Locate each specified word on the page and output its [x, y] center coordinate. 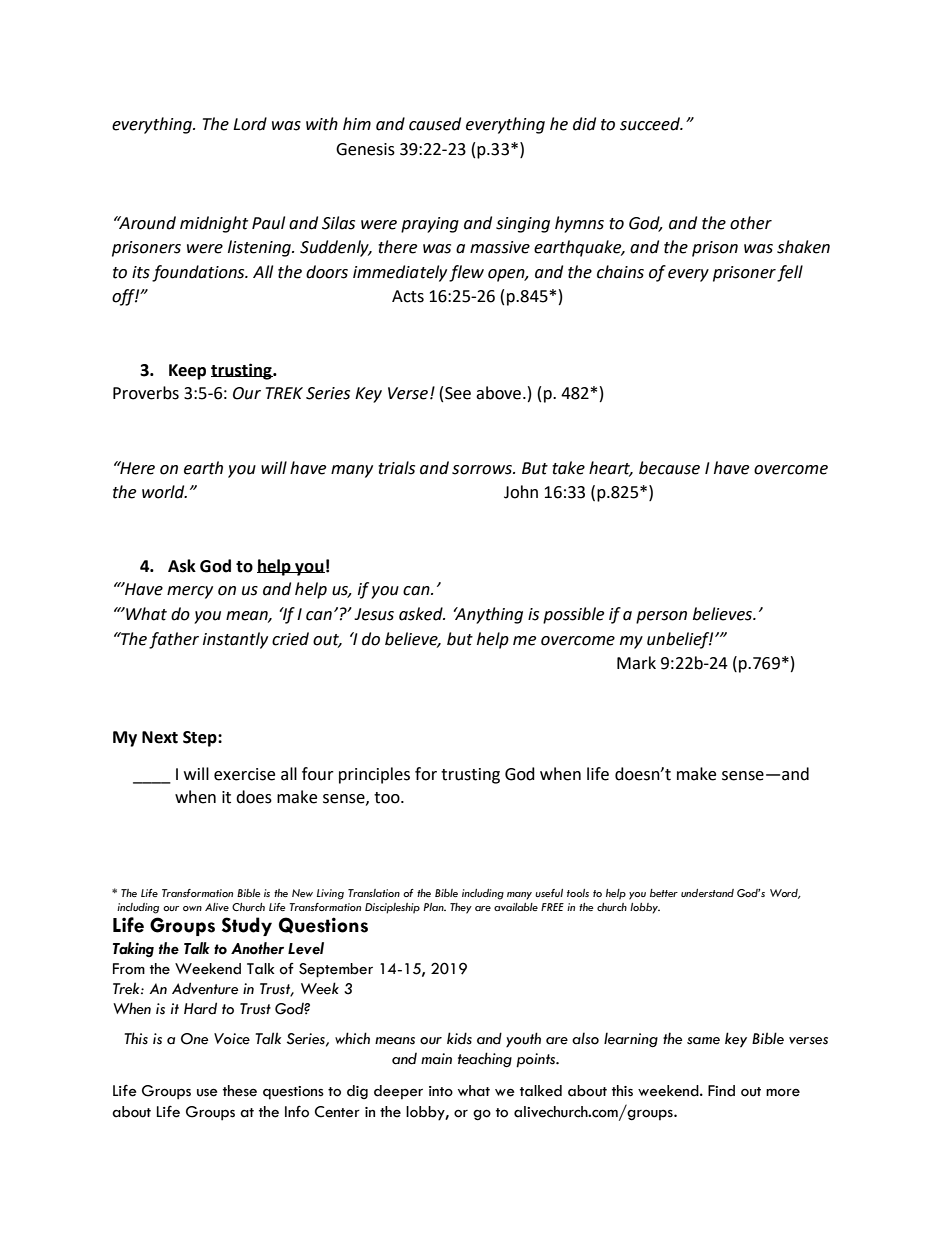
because [669, 468]
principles [374, 775]
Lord [250, 124]
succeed [651, 124]
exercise [244, 774]
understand [707, 893]
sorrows [483, 470]
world [164, 492]
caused [435, 124]
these [240, 1091]
